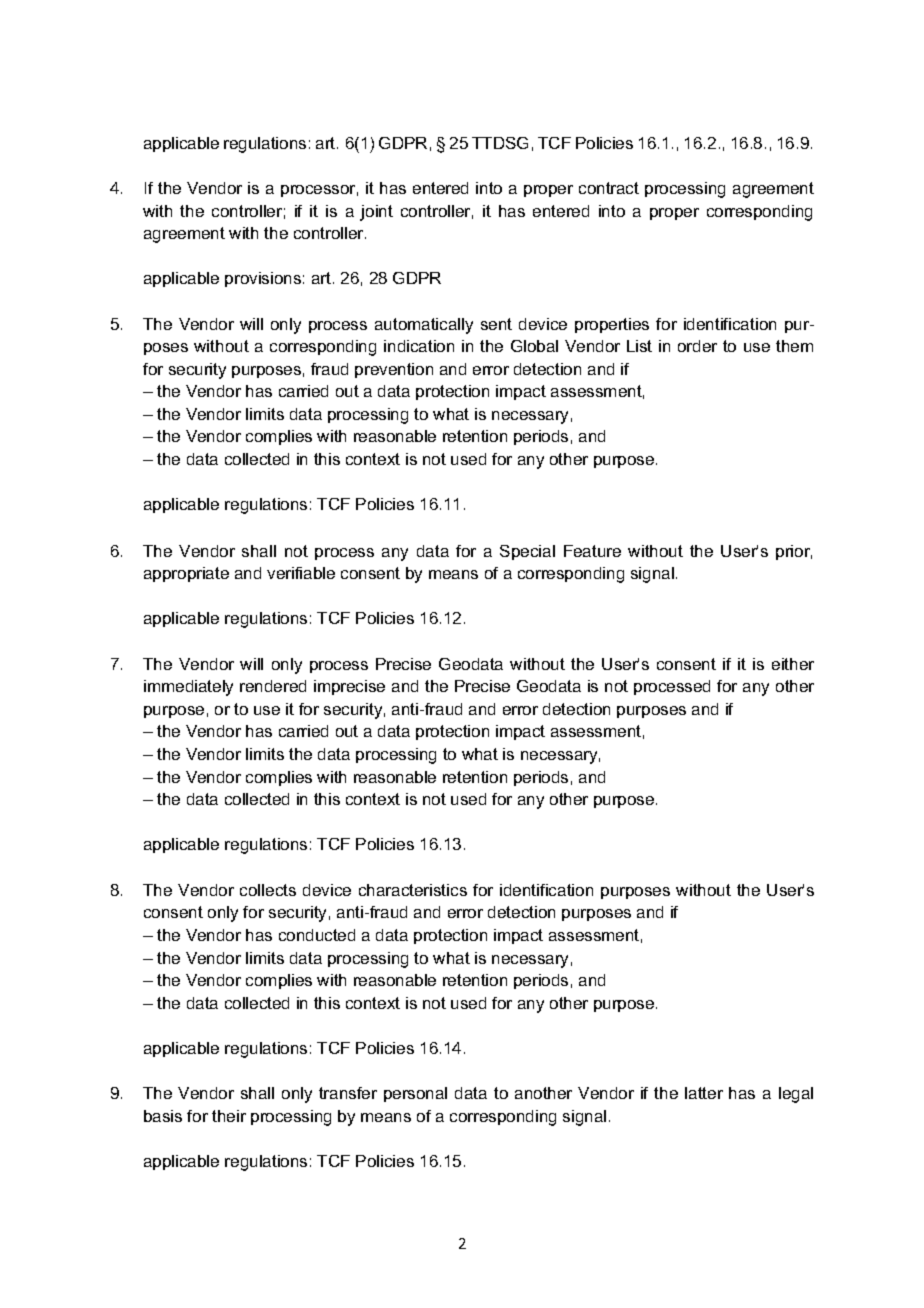 The image size is (924, 1308). I want to click on Global, so click(534, 346).
